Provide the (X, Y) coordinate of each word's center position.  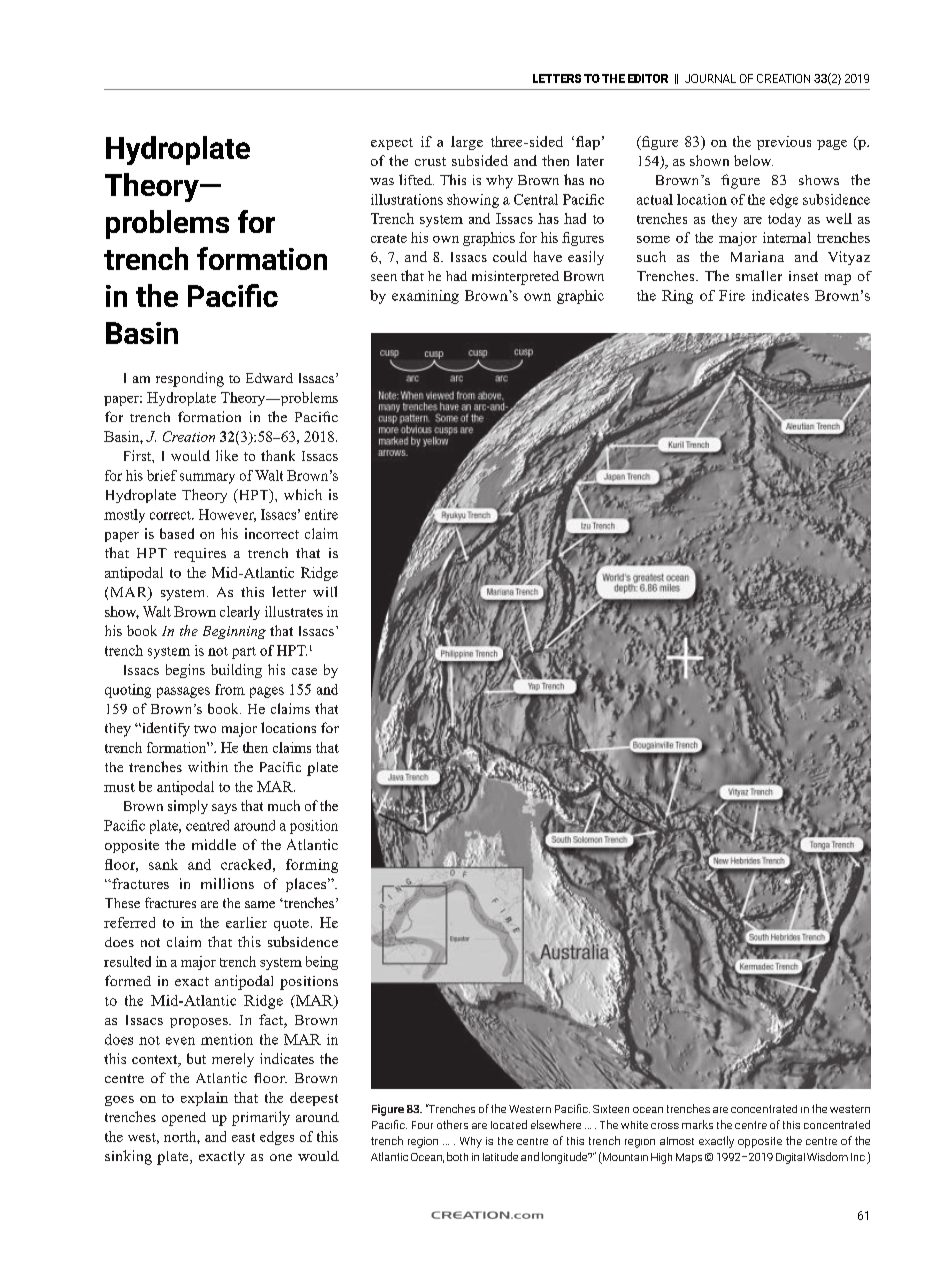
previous (784, 143)
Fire (732, 295)
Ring (677, 297)
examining (425, 297)
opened (184, 1119)
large (467, 143)
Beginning (234, 632)
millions (227, 883)
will (325, 591)
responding (190, 379)
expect (392, 144)
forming (312, 866)
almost (677, 1141)
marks (697, 1124)
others (452, 1124)
